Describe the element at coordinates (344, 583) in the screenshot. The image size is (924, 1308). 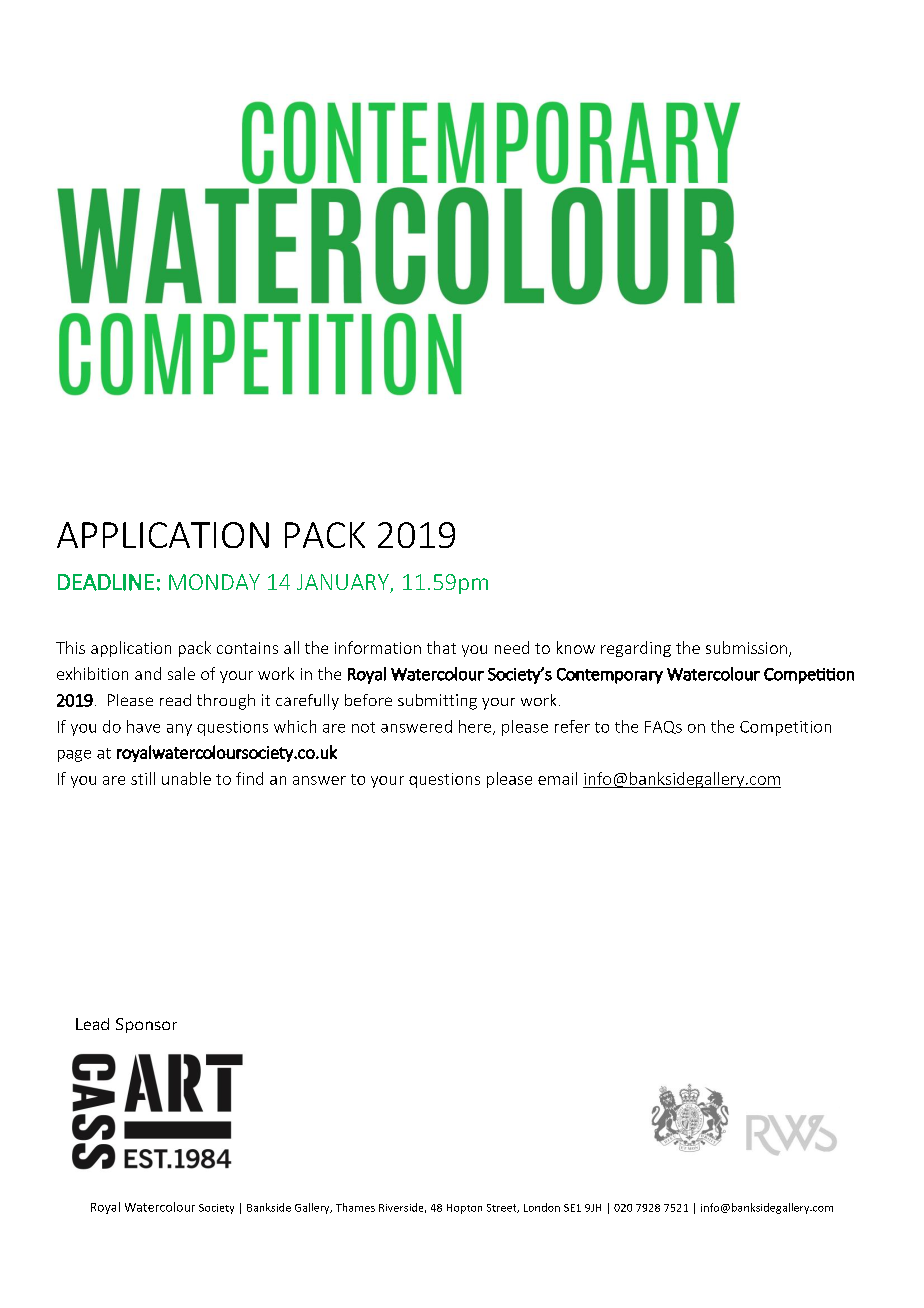
I see `JANUARY` at that location.
